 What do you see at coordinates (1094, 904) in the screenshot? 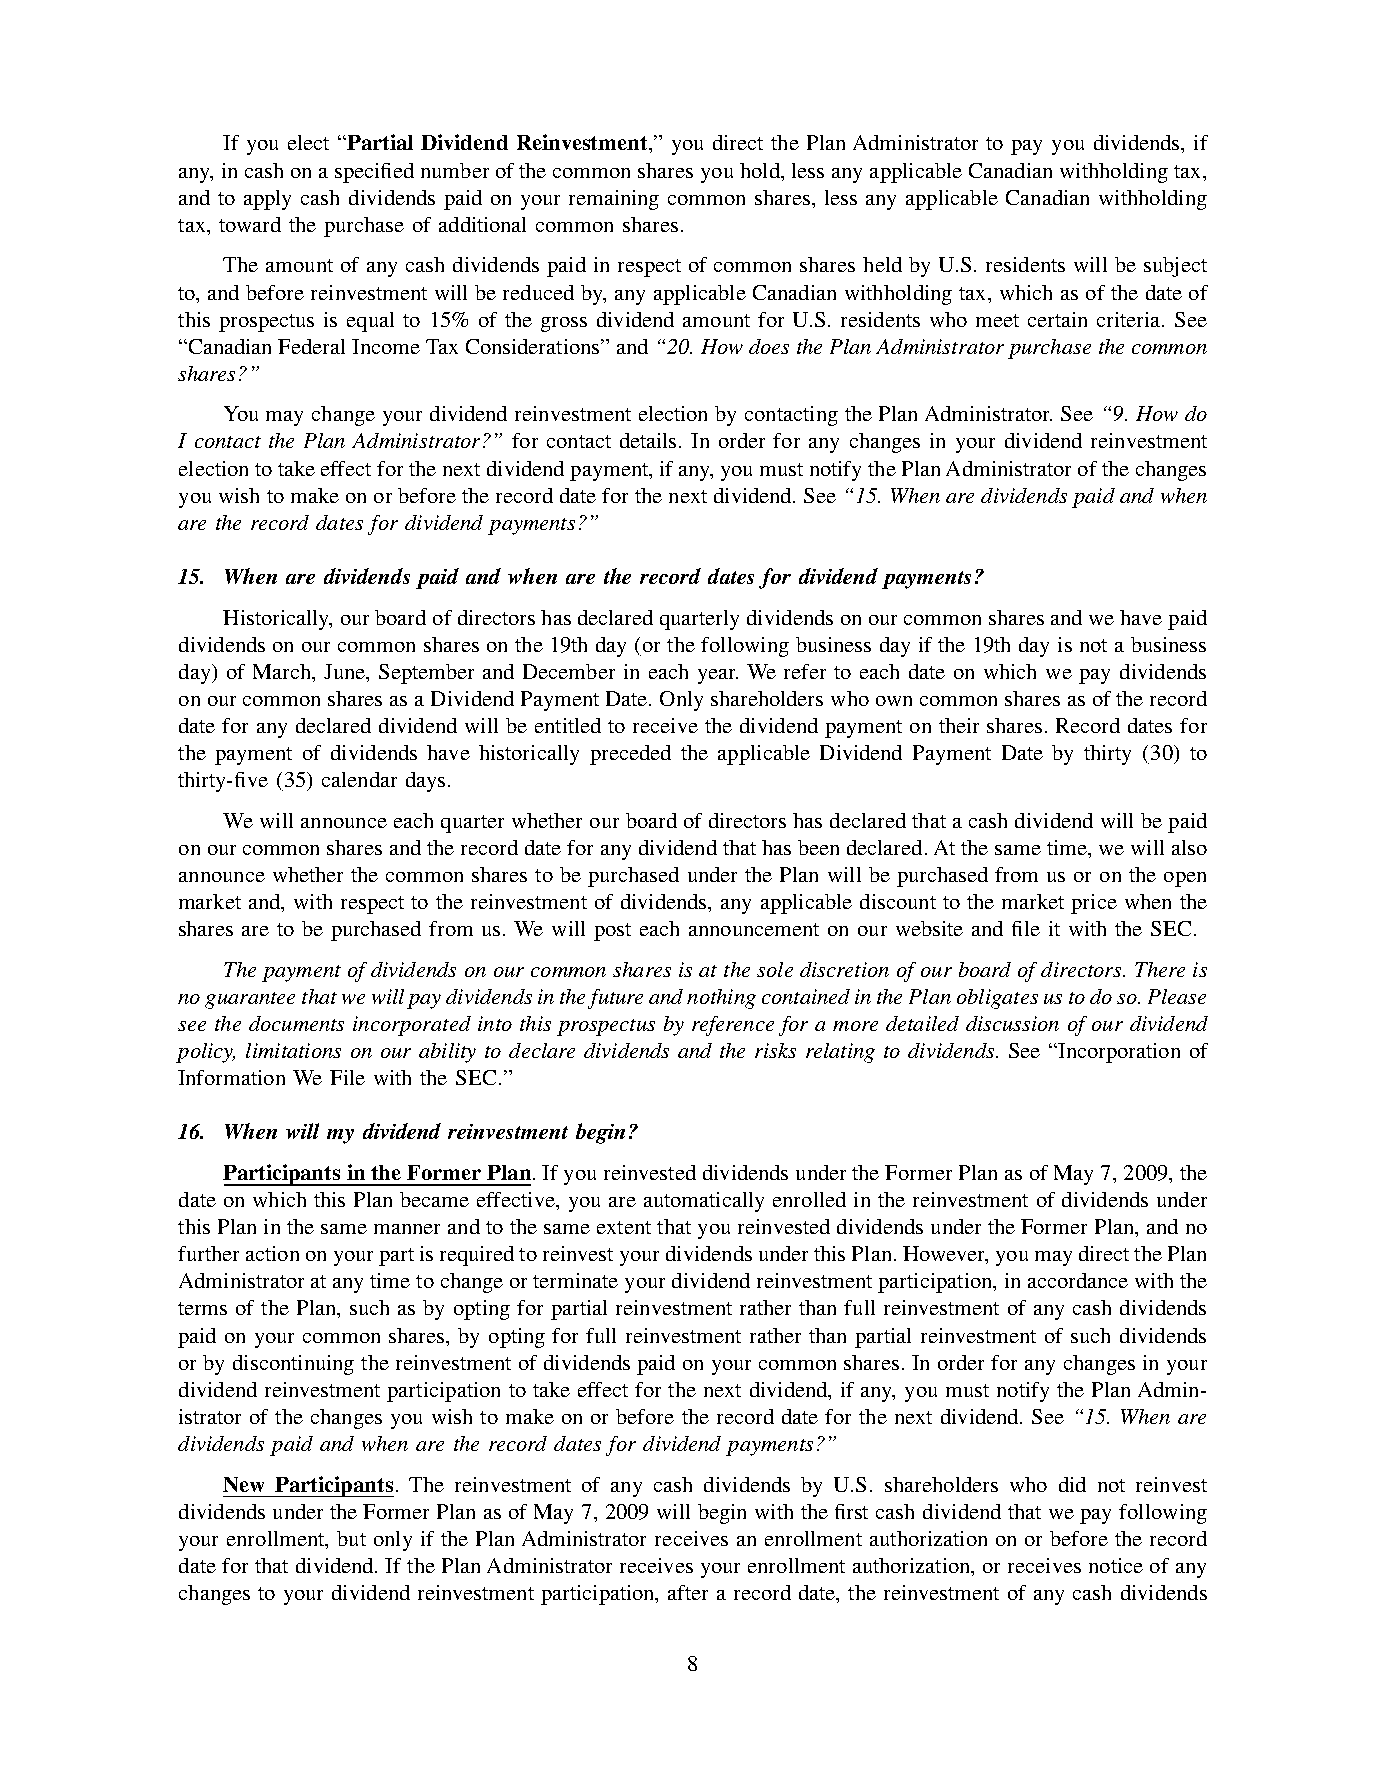
I see `price` at bounding box center [1094, 904].
